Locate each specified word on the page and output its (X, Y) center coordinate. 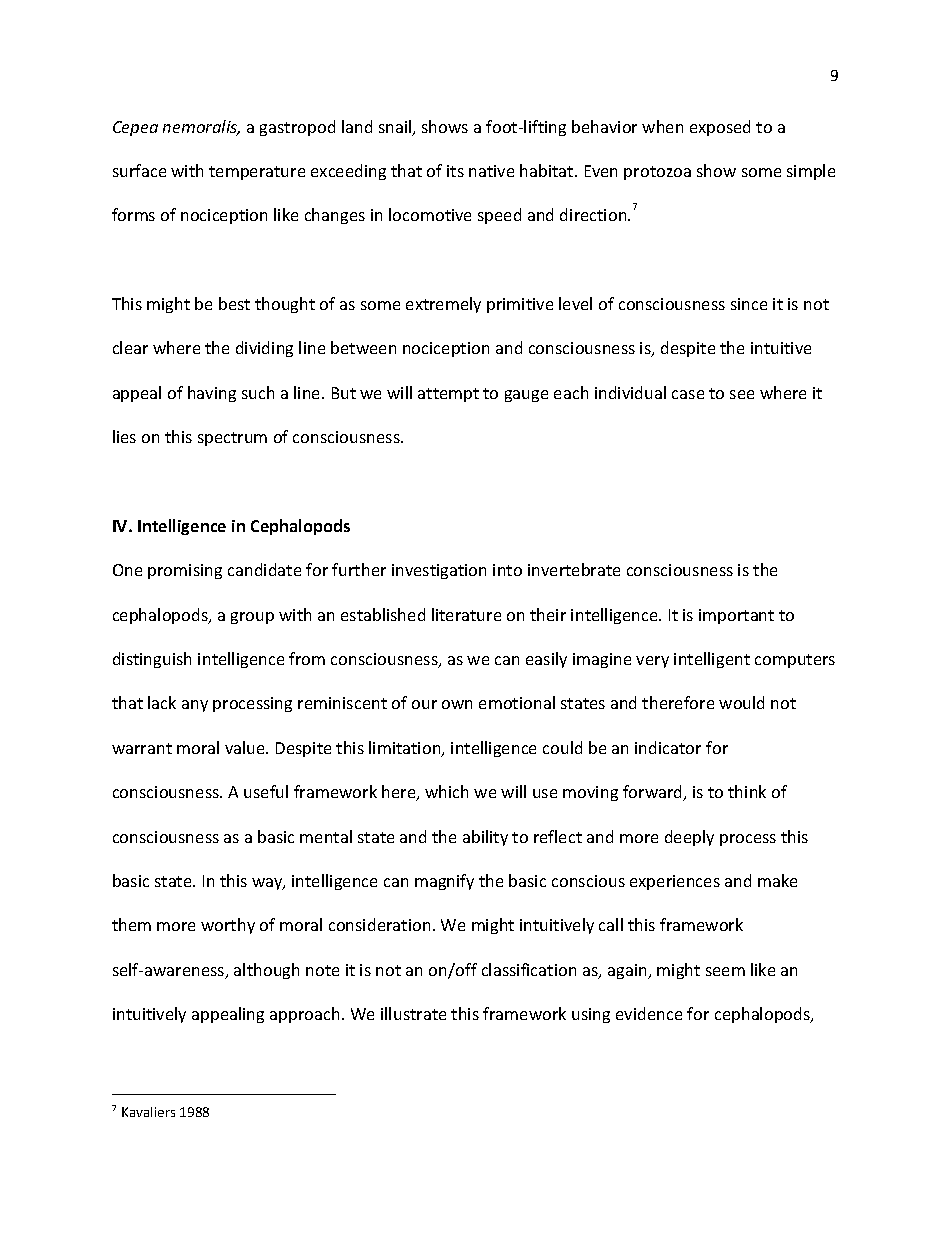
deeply (689, 838)
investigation (439, 571)
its (455, 171)
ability (485, 838)
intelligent (712, 660)
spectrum (232, 439)
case (688, 394)
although (266, 971)
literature (466, 614)
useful (266, 791)
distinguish (152, 660)
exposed (720, 128)
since (749, 304)
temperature (257, 173)
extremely (443, 305)
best (234, 303)
